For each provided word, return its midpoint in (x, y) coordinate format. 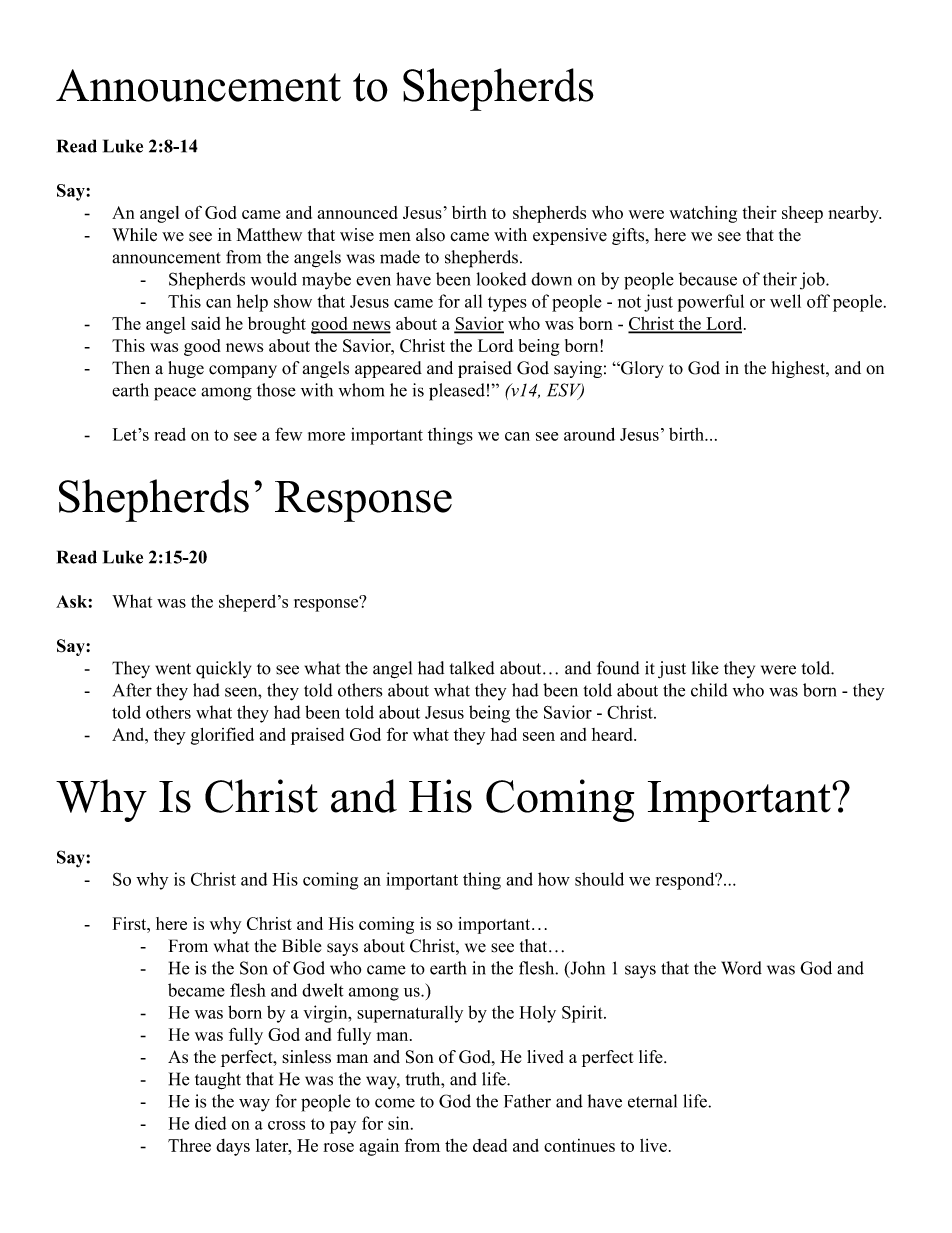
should (599, 879)
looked (501, 279)
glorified (222, 736)
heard (613, 734)
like (705, 668)
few (288, 434)
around (589, 434)
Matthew (269, 234)
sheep (802, 214)
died (210, 1123)
